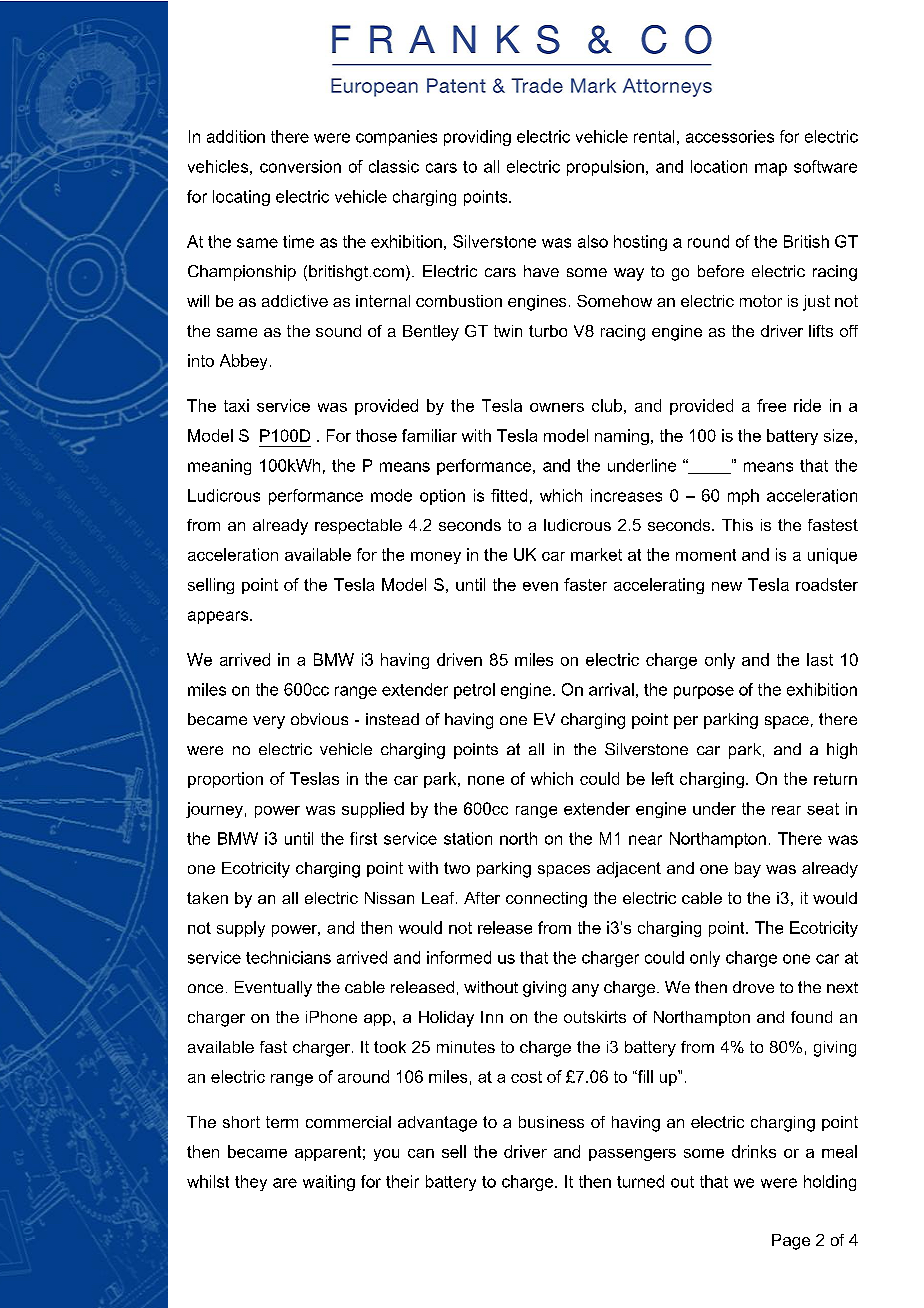 This screenshot has width=924, height=1308. I want to click on map, so click(771, 169).
